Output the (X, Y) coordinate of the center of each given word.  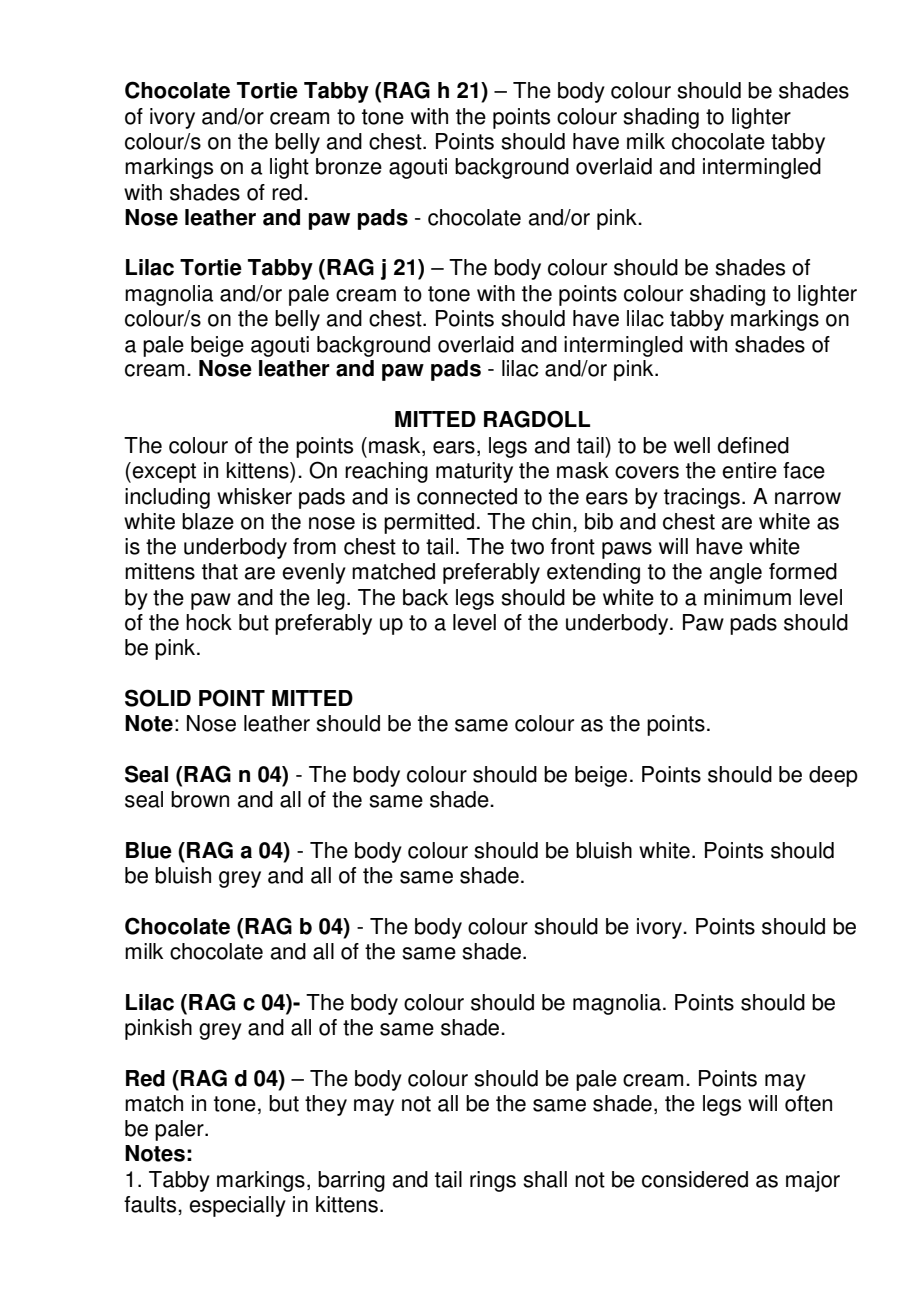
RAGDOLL (537, 419)
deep (833, 776)
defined (753, 445)
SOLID (158, 698)
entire (749, 470)
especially (237, 1206)
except (163, 472)
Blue (149, 850)
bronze (349, 166)
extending (593, 573)
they (326, 1105)
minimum (747, 597)
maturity (474, 472)
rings (493, 1181)
